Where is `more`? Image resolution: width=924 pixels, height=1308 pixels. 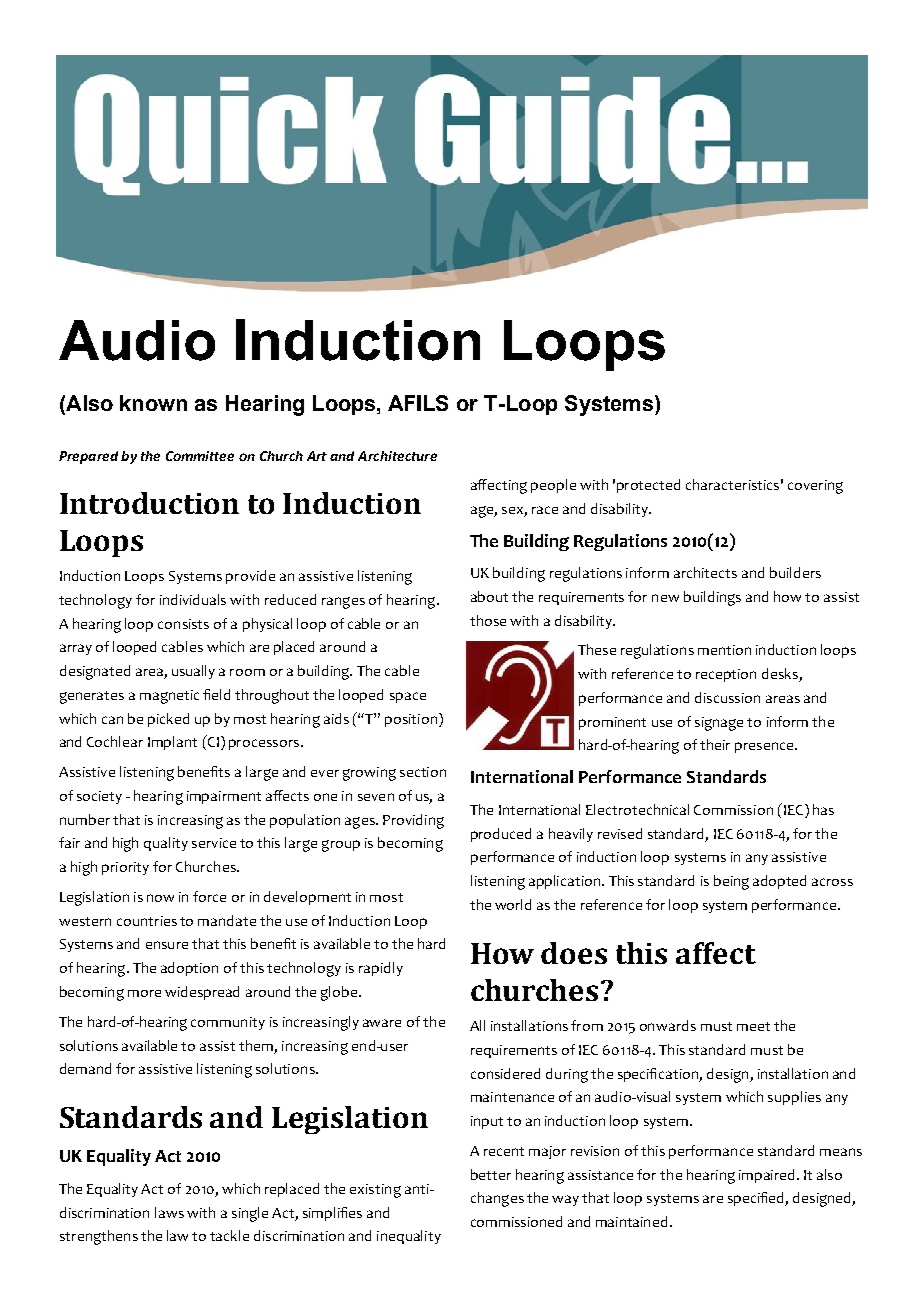 more is located at coordinates (144, 993).
